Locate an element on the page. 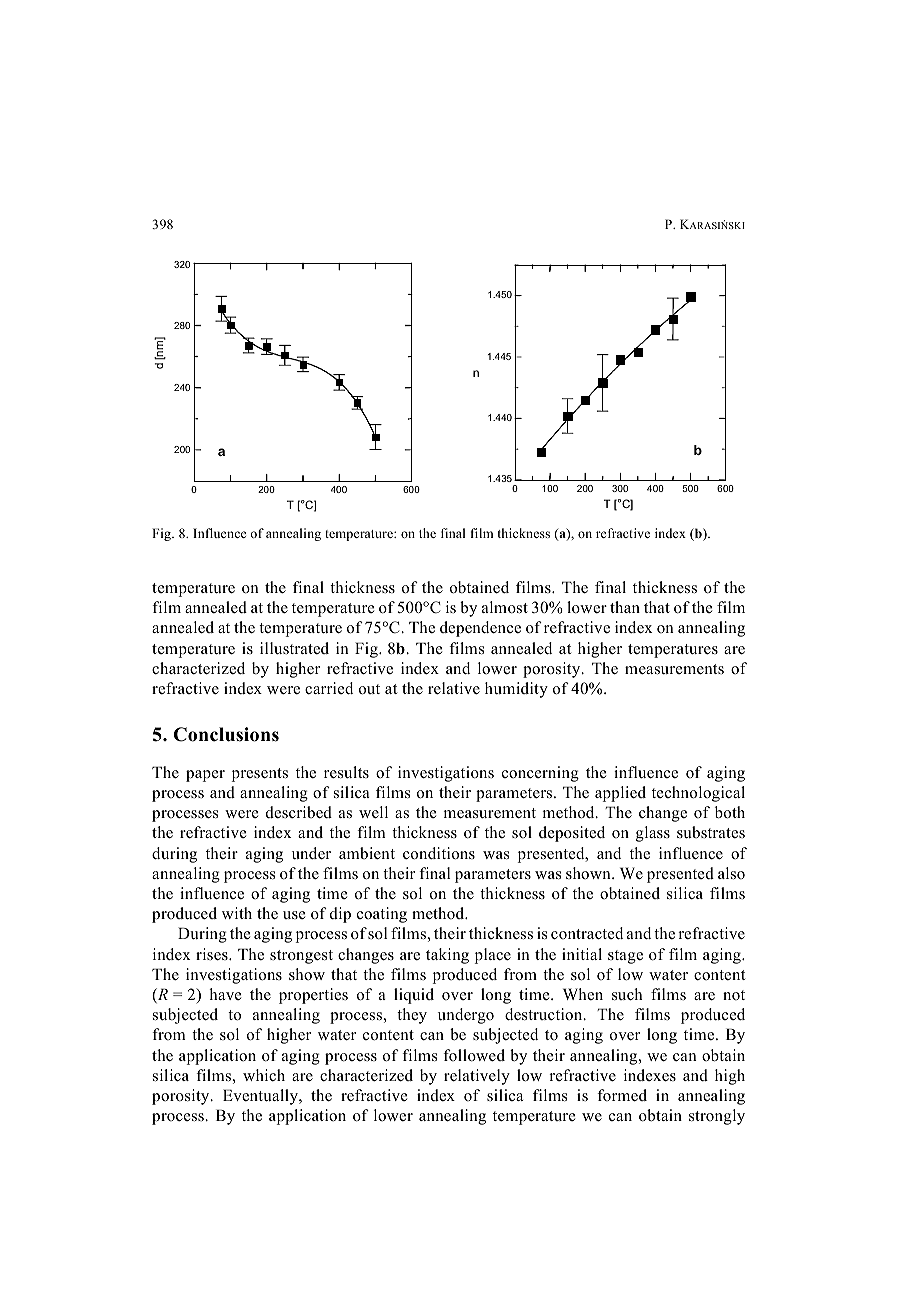  concerning is located at coordinates (540, 774).
